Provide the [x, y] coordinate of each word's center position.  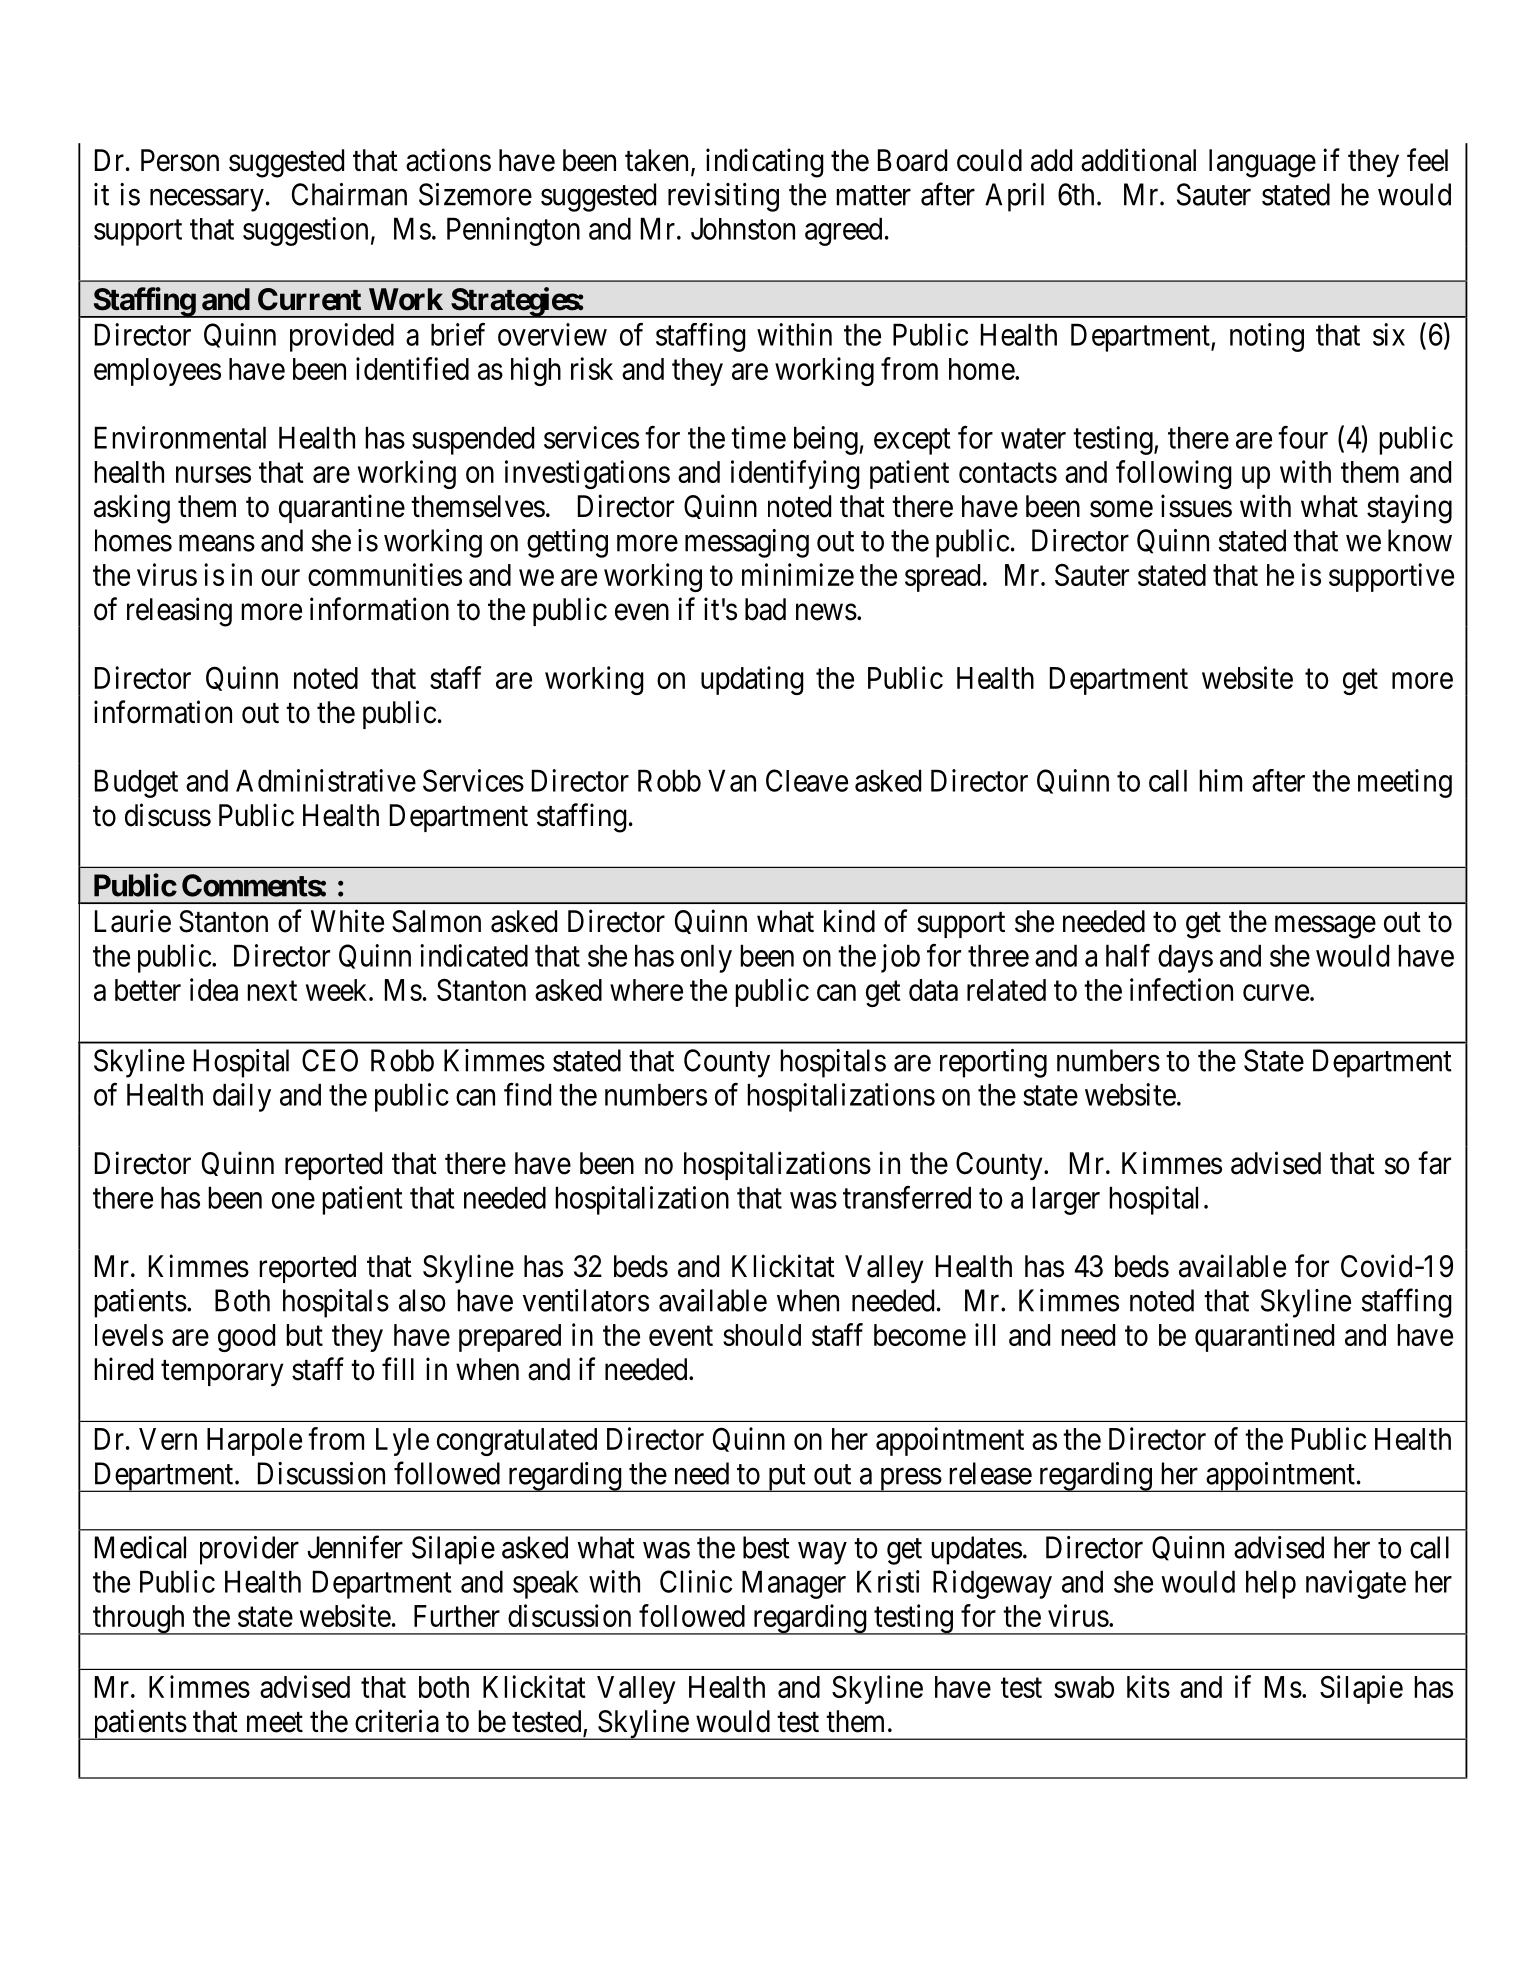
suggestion [305, 231]
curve [1276, 993]
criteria [397, 1721]
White [347, 921]
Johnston [743, 228]
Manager [794, 1584]
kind [849, 921]
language [1262, 163]
